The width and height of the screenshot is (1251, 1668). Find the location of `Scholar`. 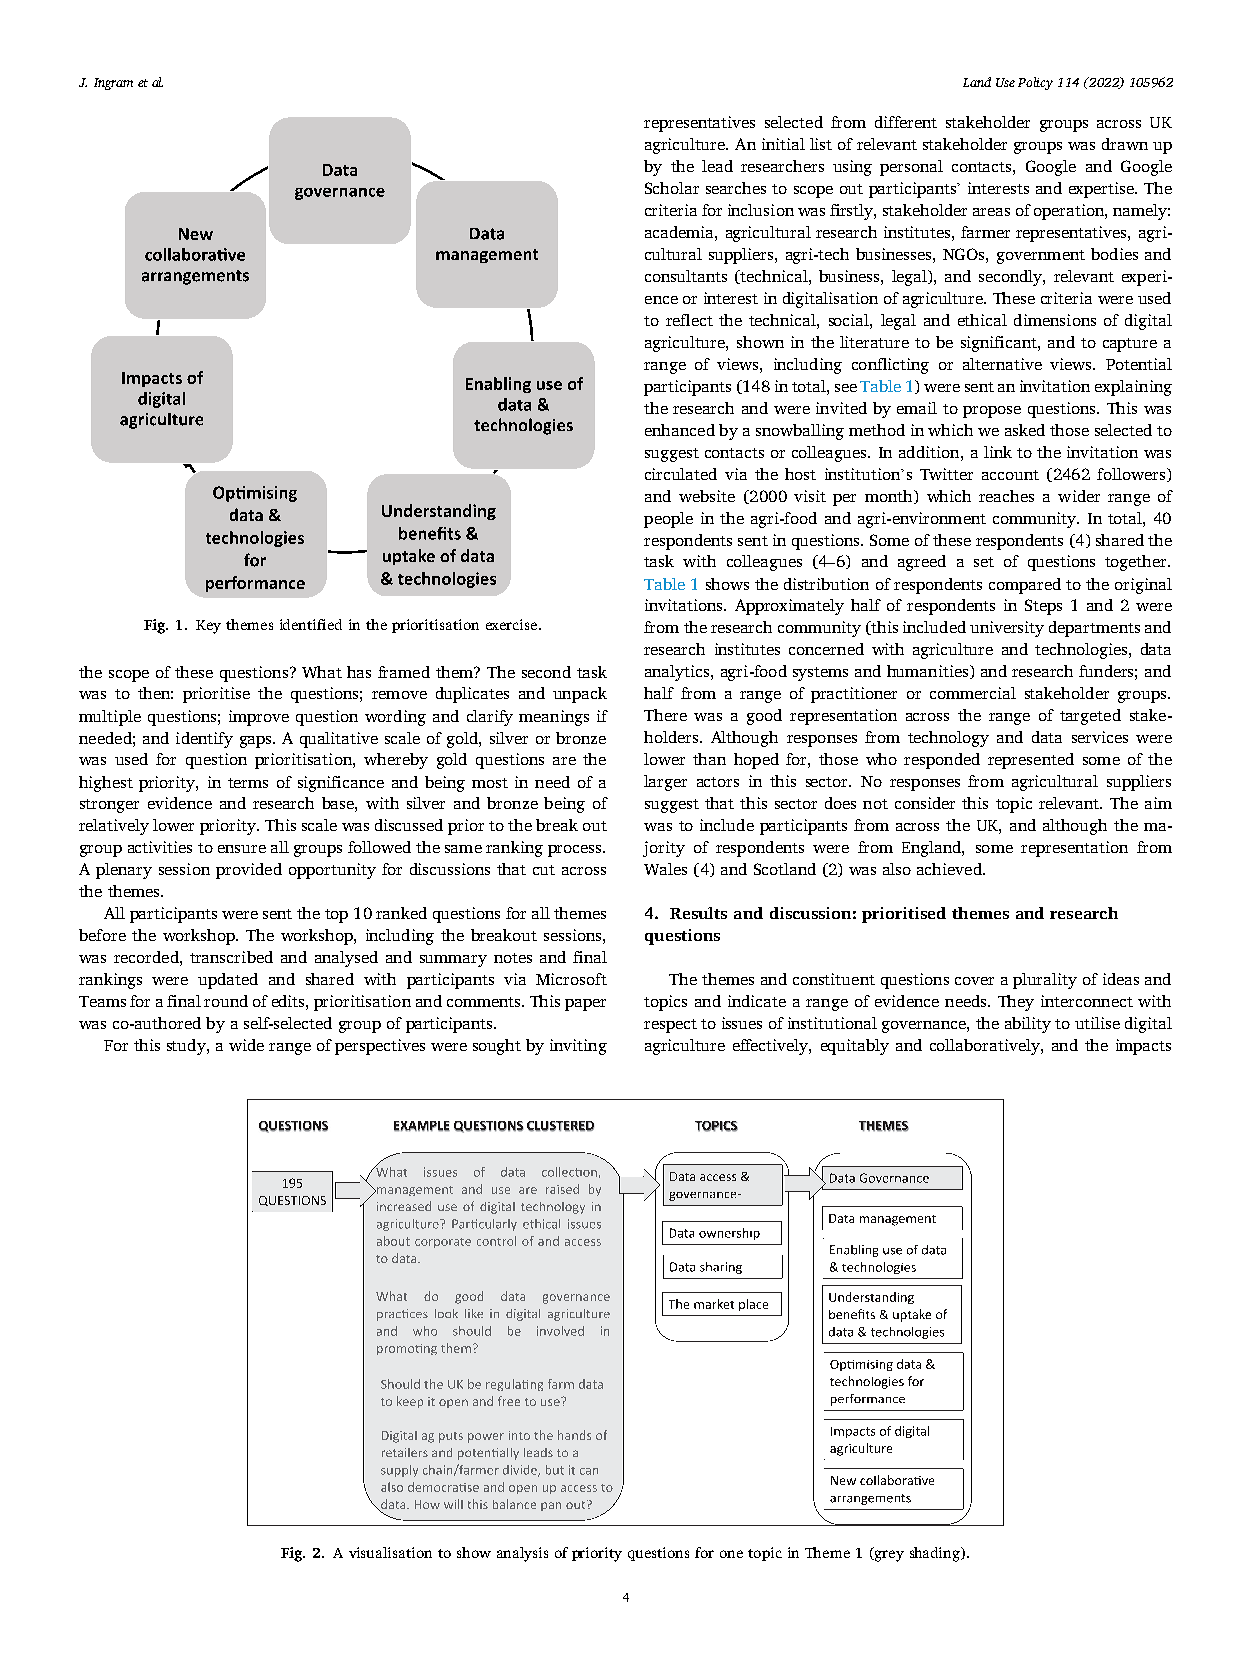

Scholar is located at coordinates (672, 188).
